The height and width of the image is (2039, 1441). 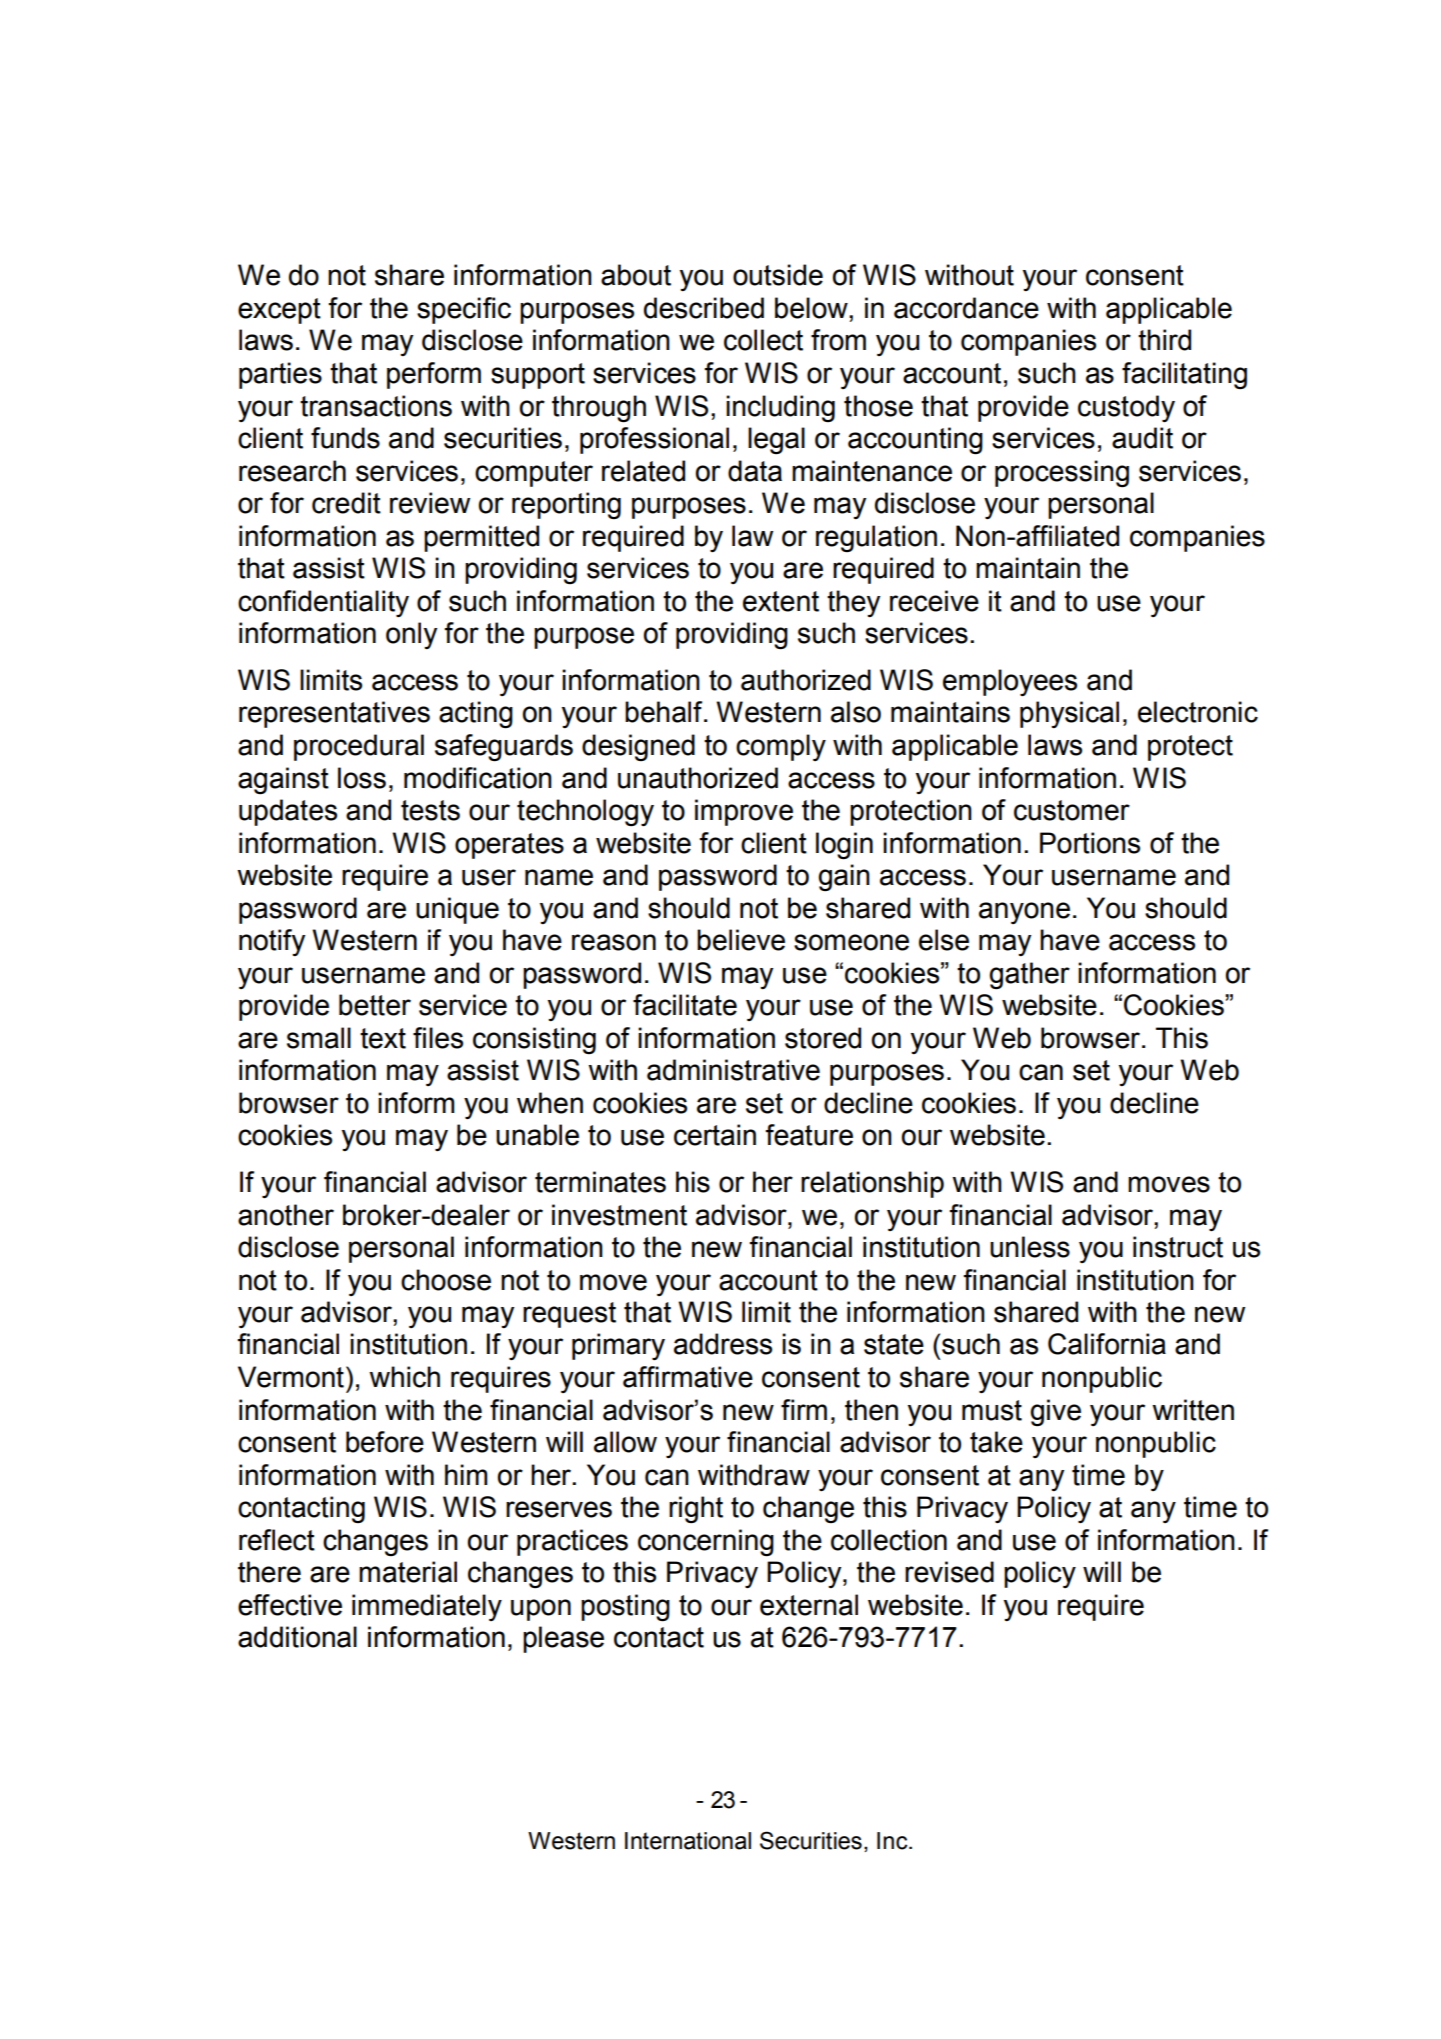 What do you see at coordinates (1164, 340) in the image?
I see `third` at bounding box center [1164, 340].
